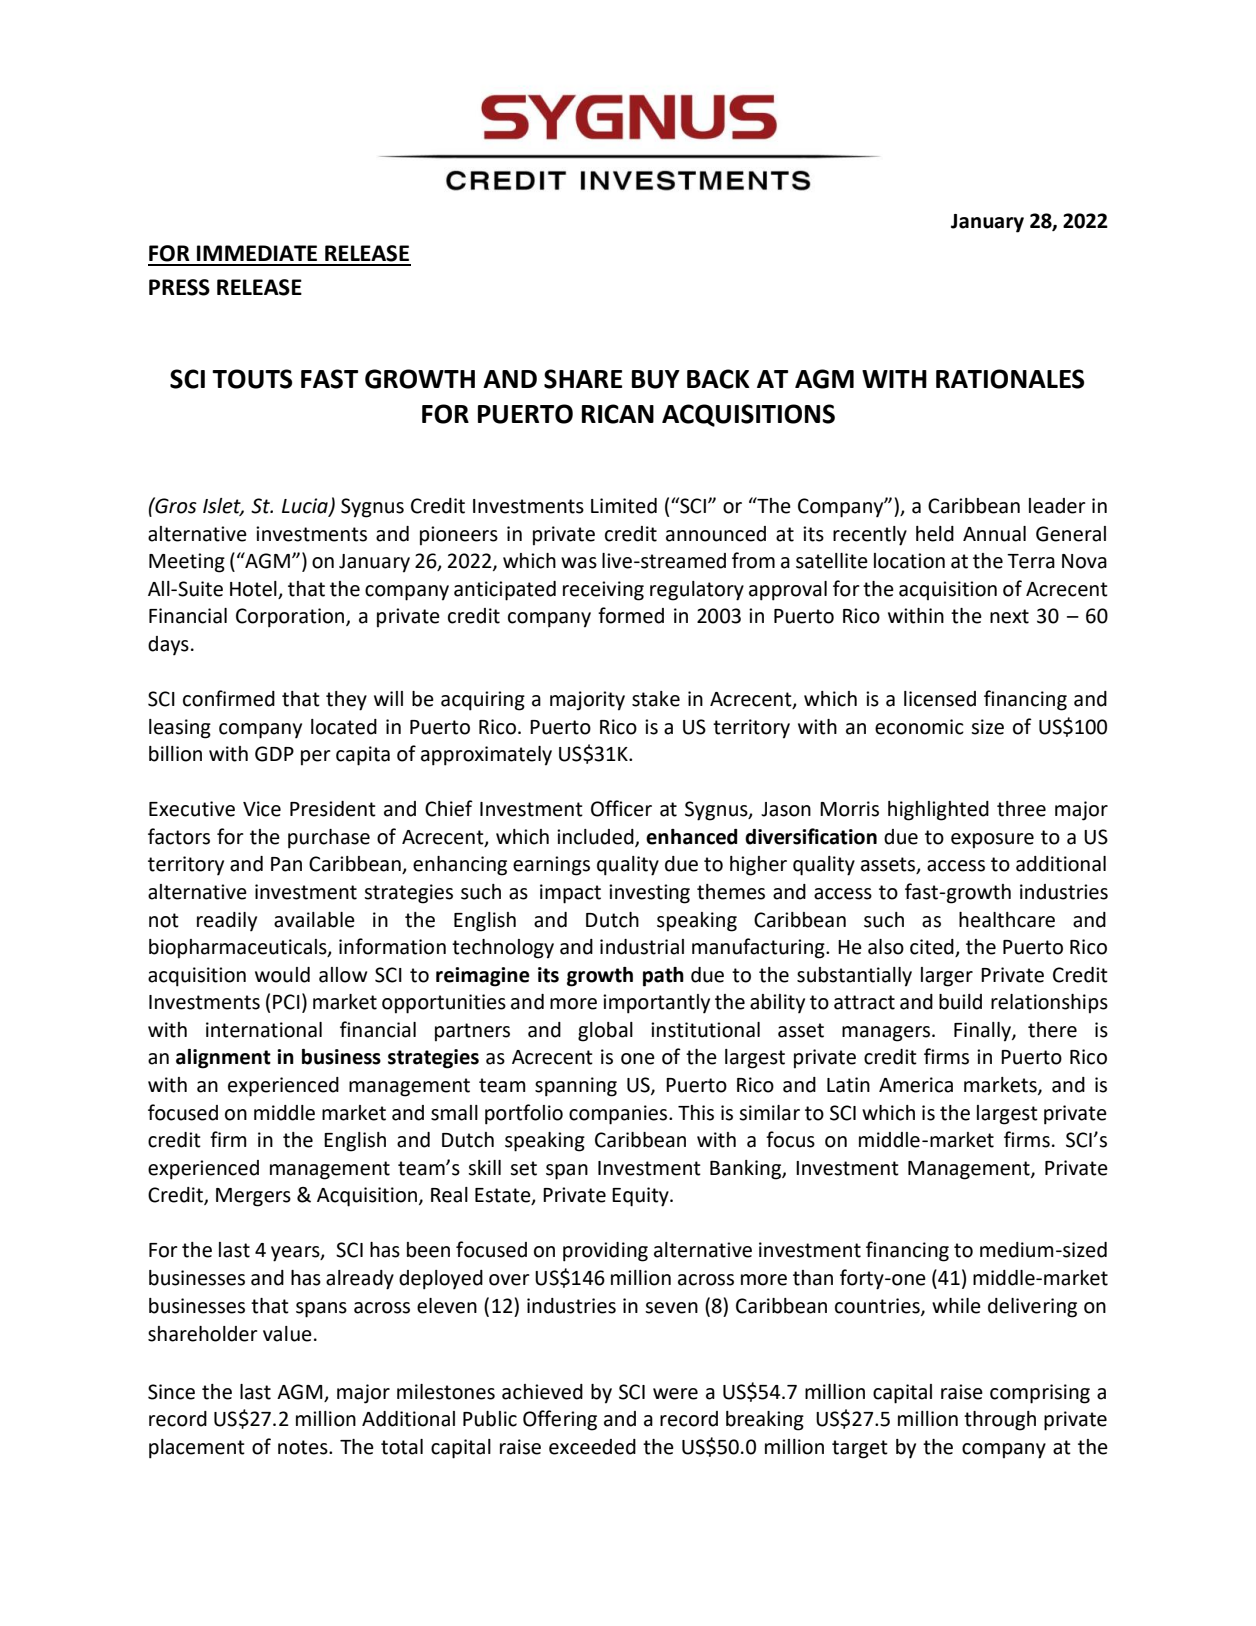  What do you see at coordinates (1000, 1421) in the page?
I see `through` at bounding box center [1000, 1421].
